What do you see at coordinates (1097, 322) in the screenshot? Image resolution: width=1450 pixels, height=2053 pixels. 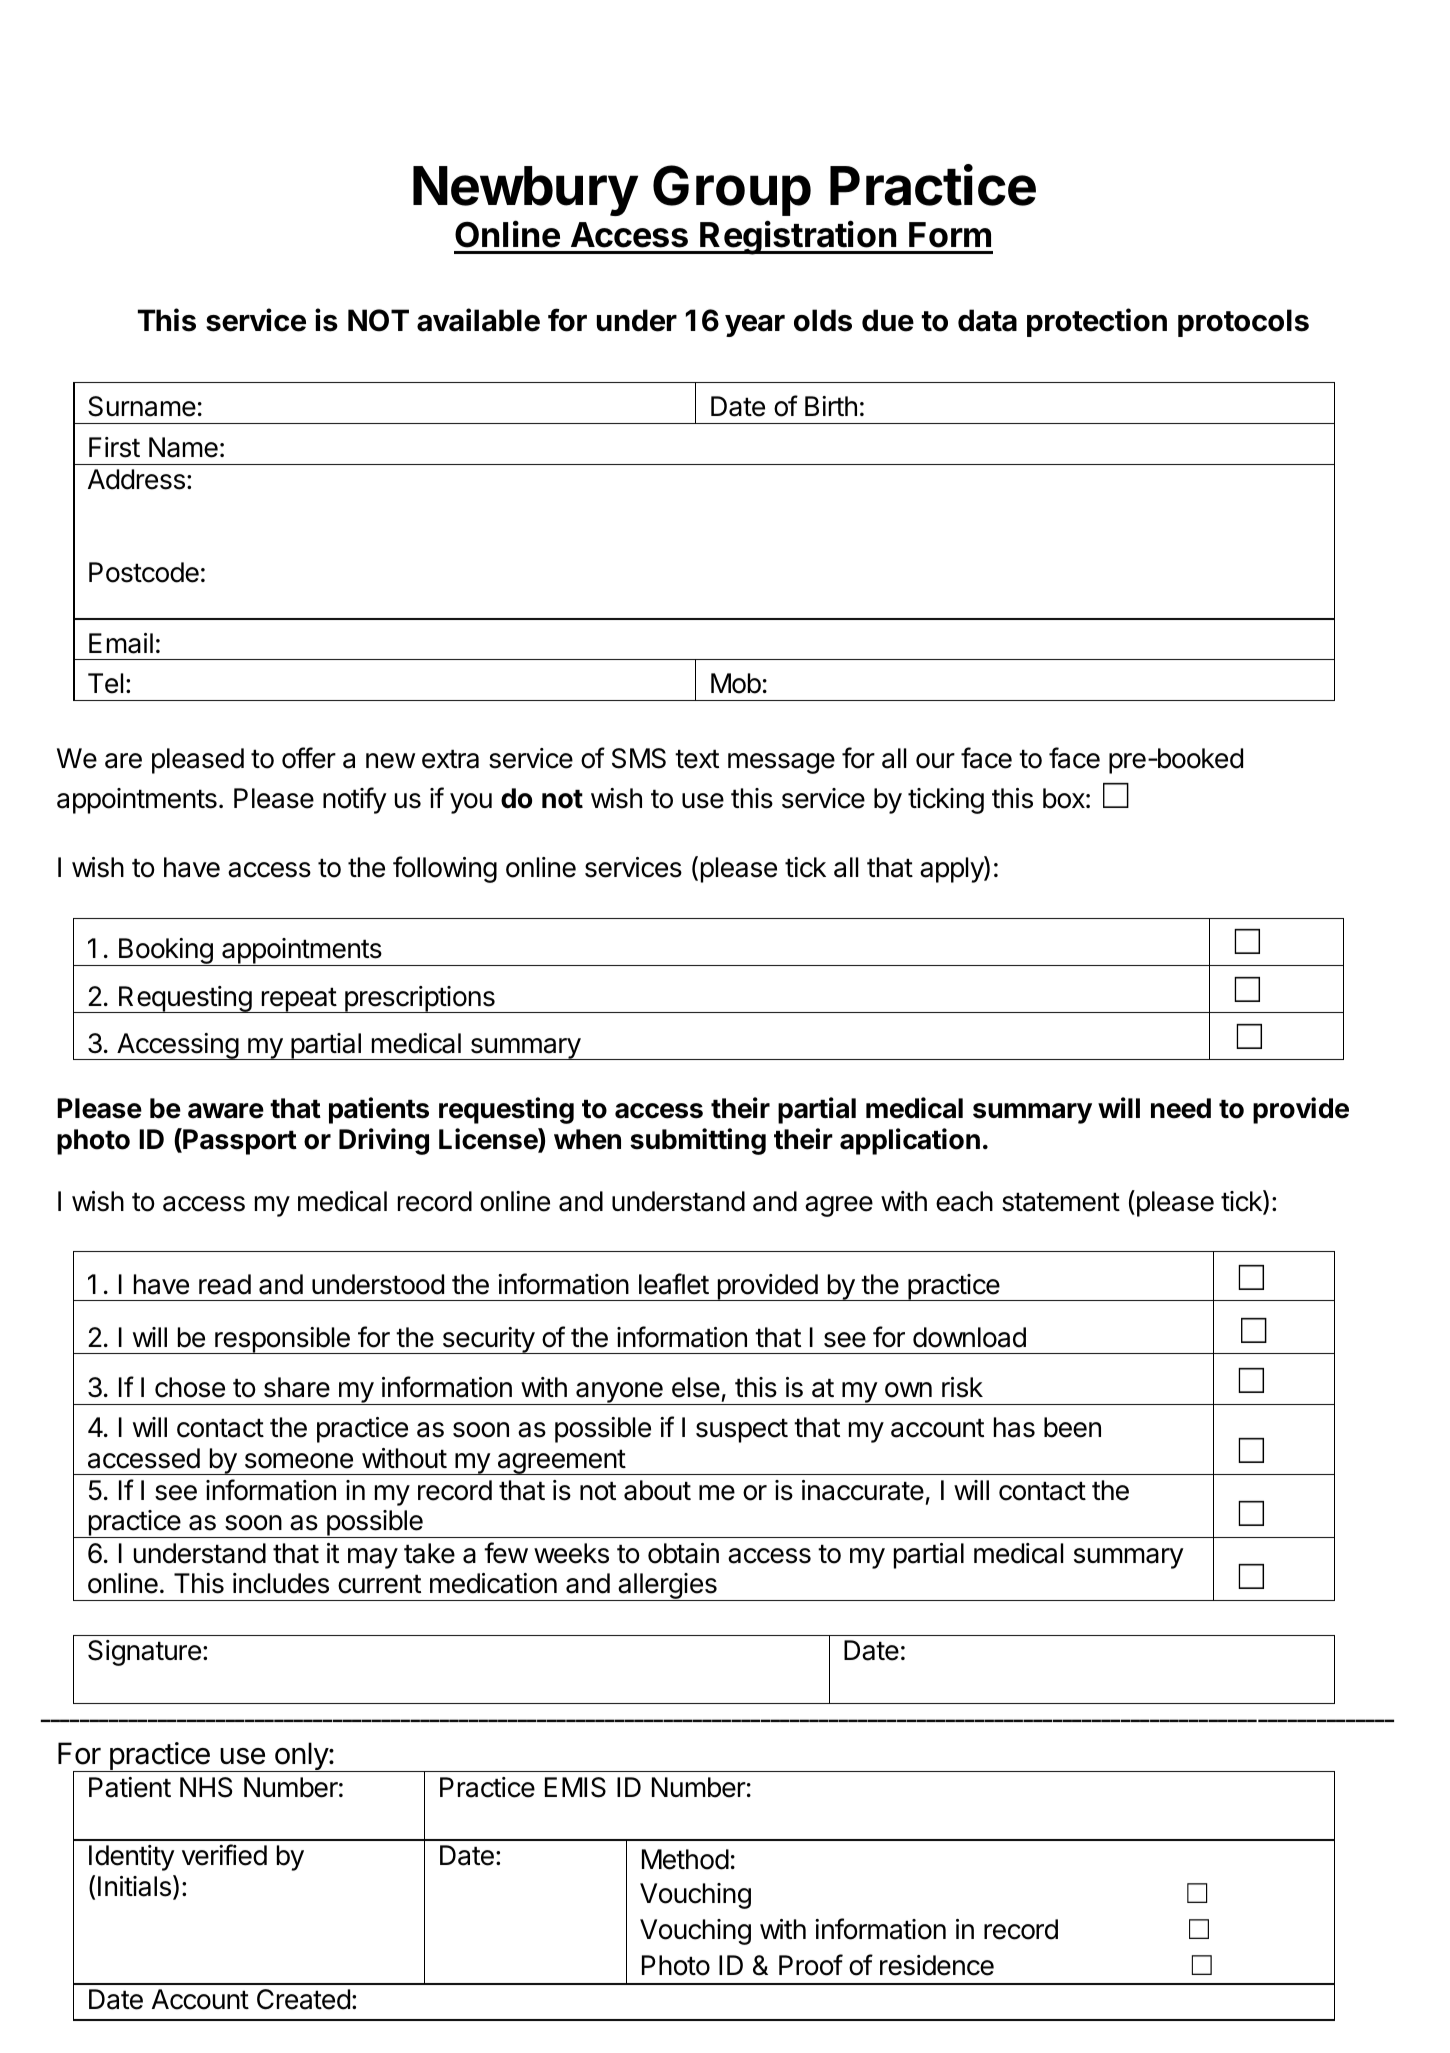 I see `protection` at bounding box center [1097, 322].
